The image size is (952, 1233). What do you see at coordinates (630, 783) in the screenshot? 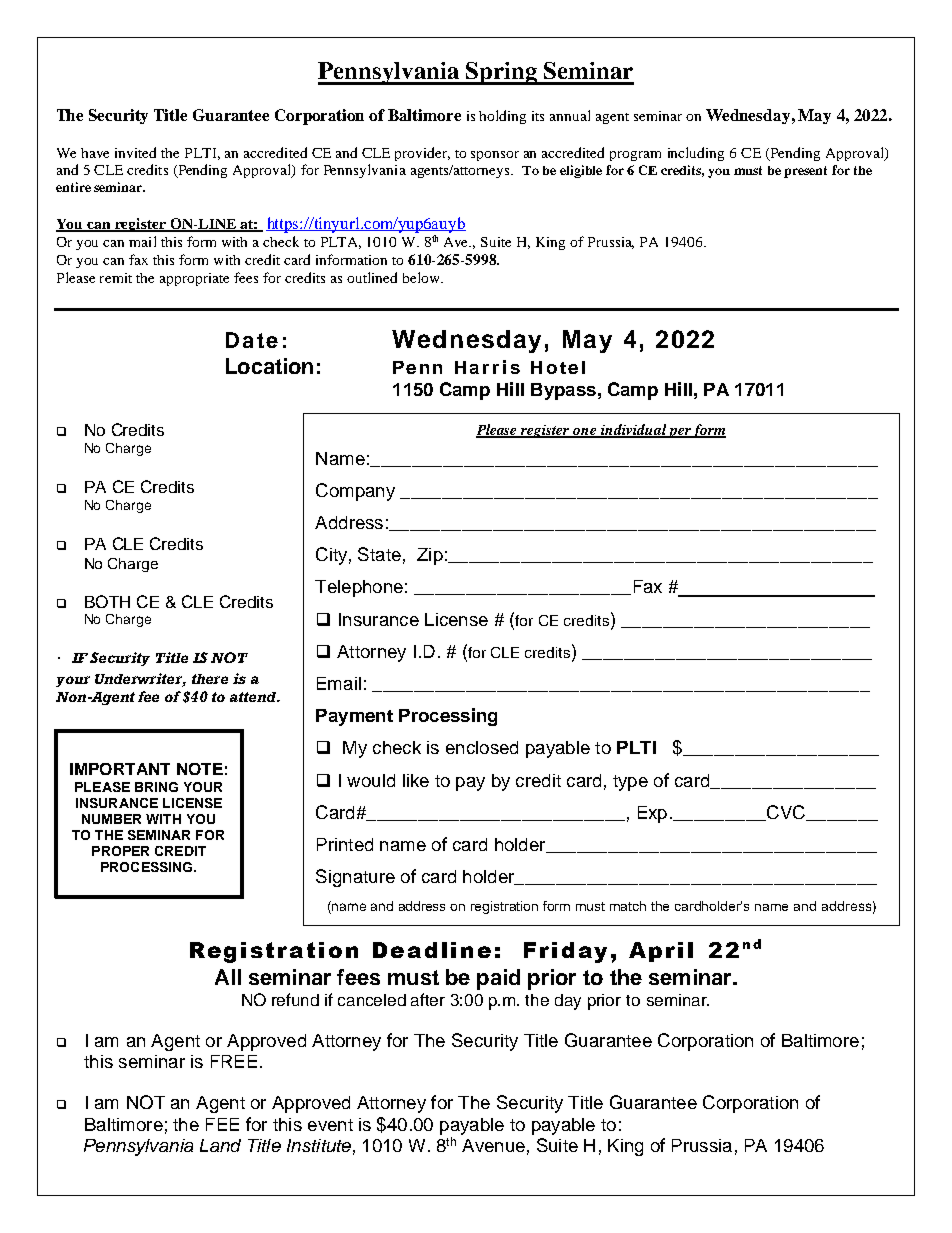
I see `type` at bounding box center [630, 783].
